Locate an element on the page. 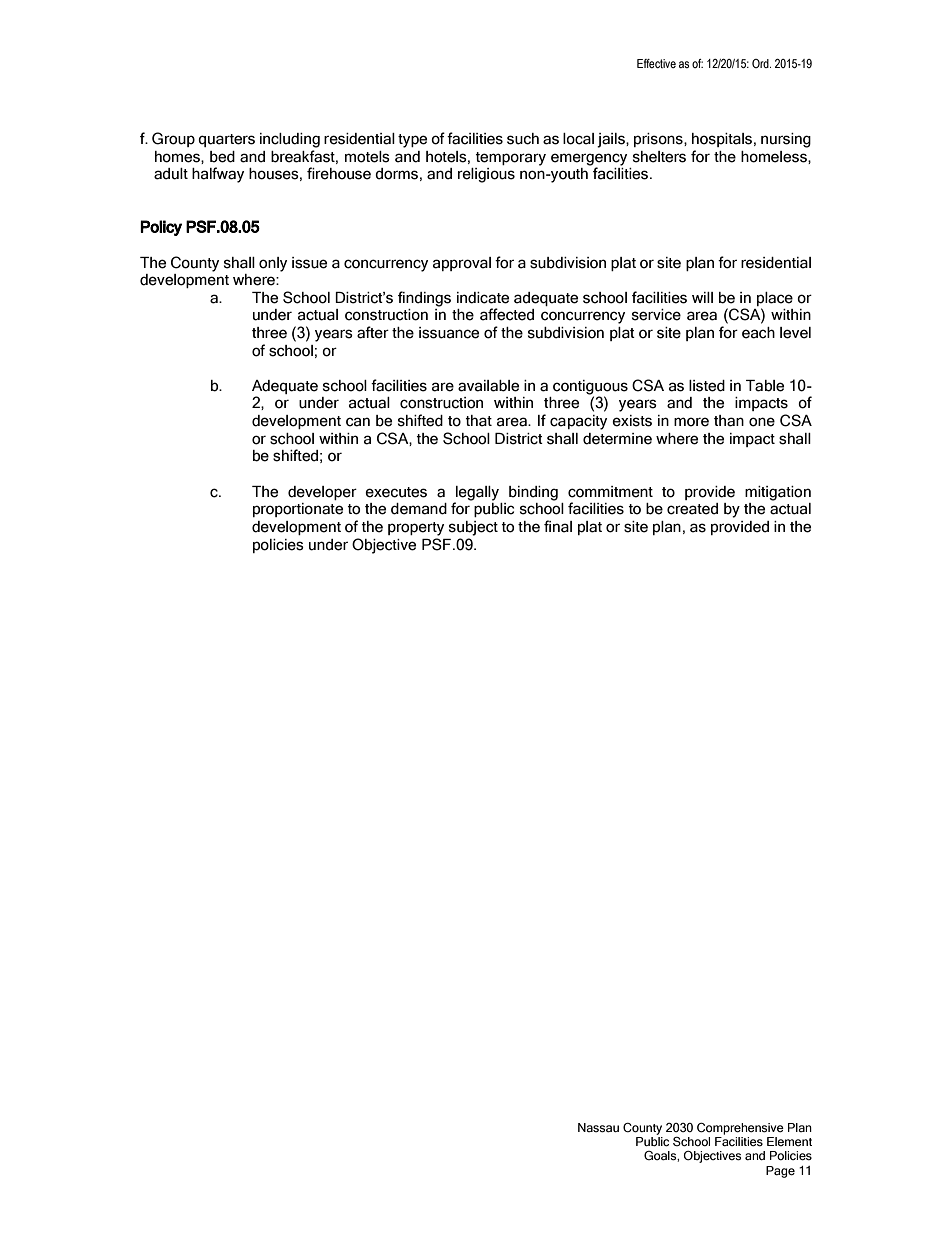 The image size is (952, 1233). such is located at coordinates (523, 139).
